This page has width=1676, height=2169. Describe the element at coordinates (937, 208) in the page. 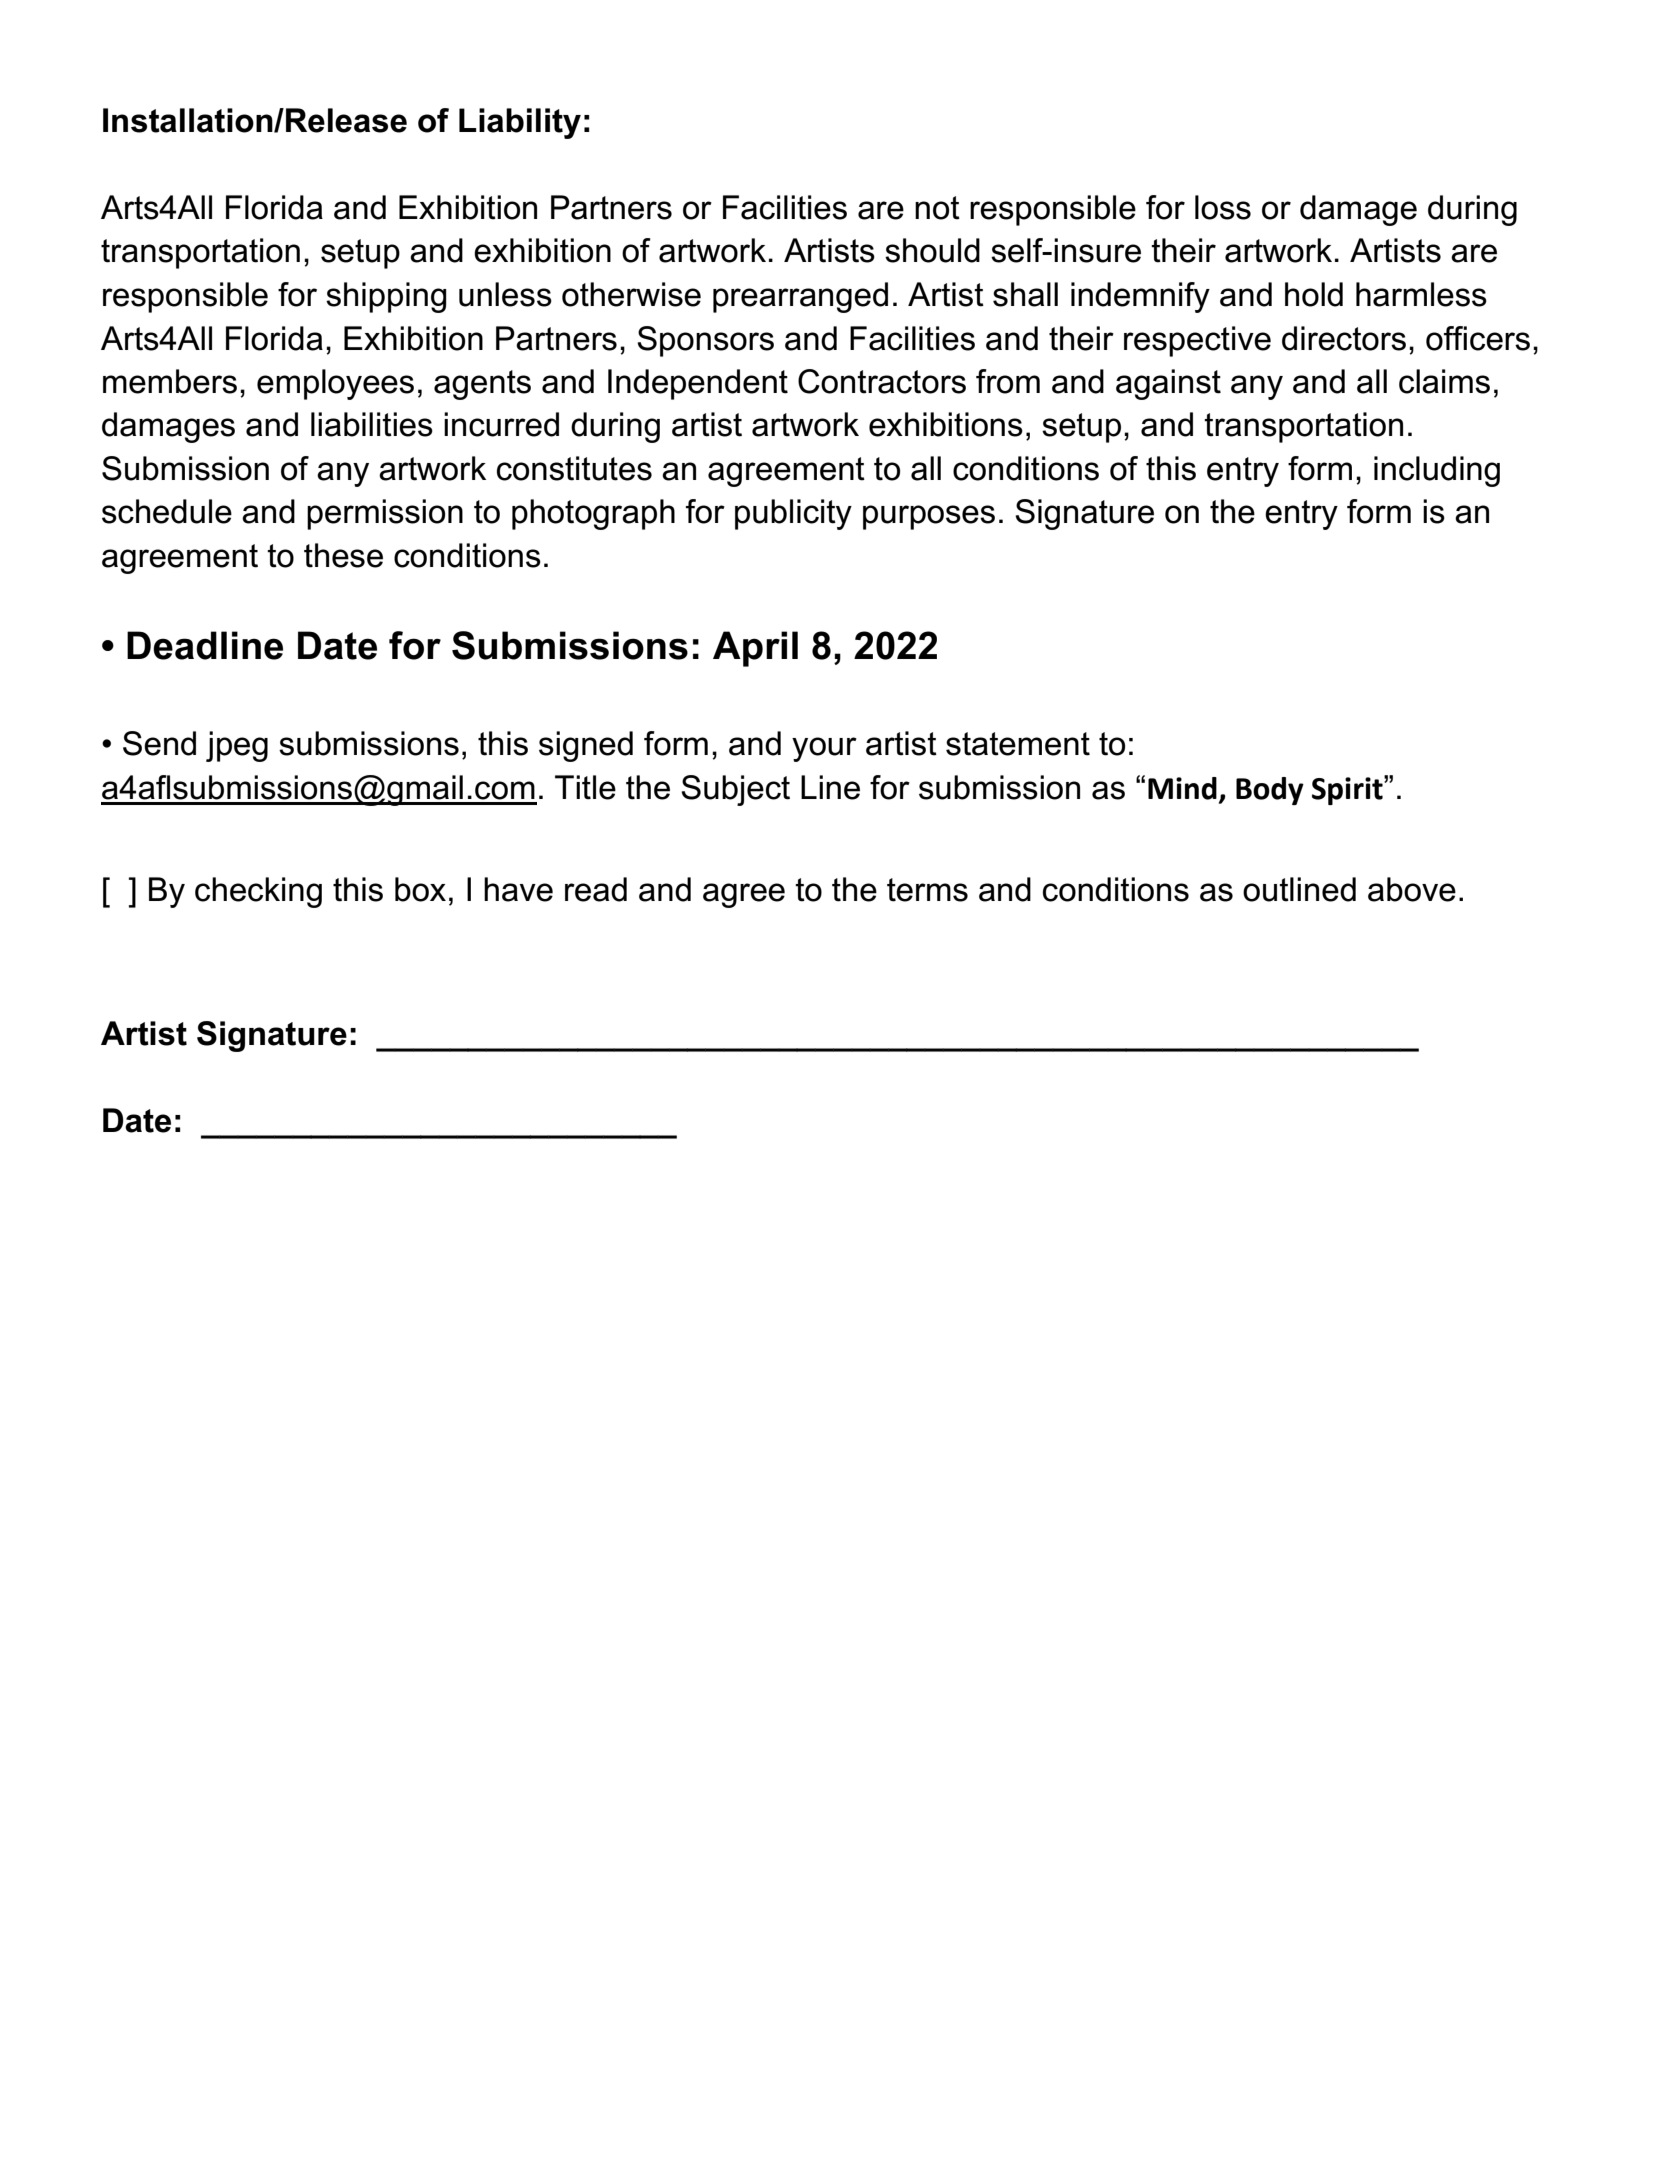

I see `not` at that location.
